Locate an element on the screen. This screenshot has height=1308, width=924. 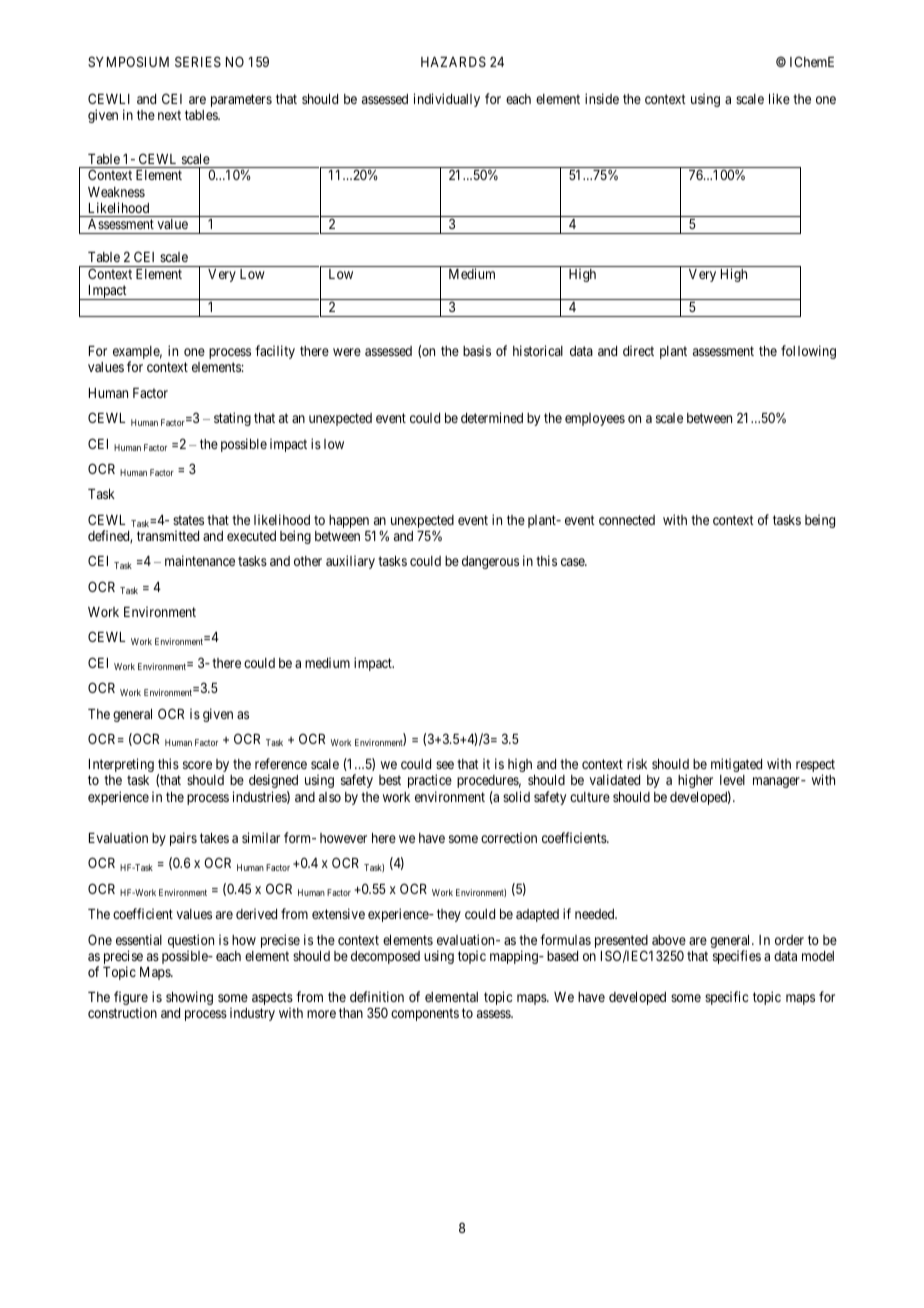
mitigated is located at coordinates (736, 765).
